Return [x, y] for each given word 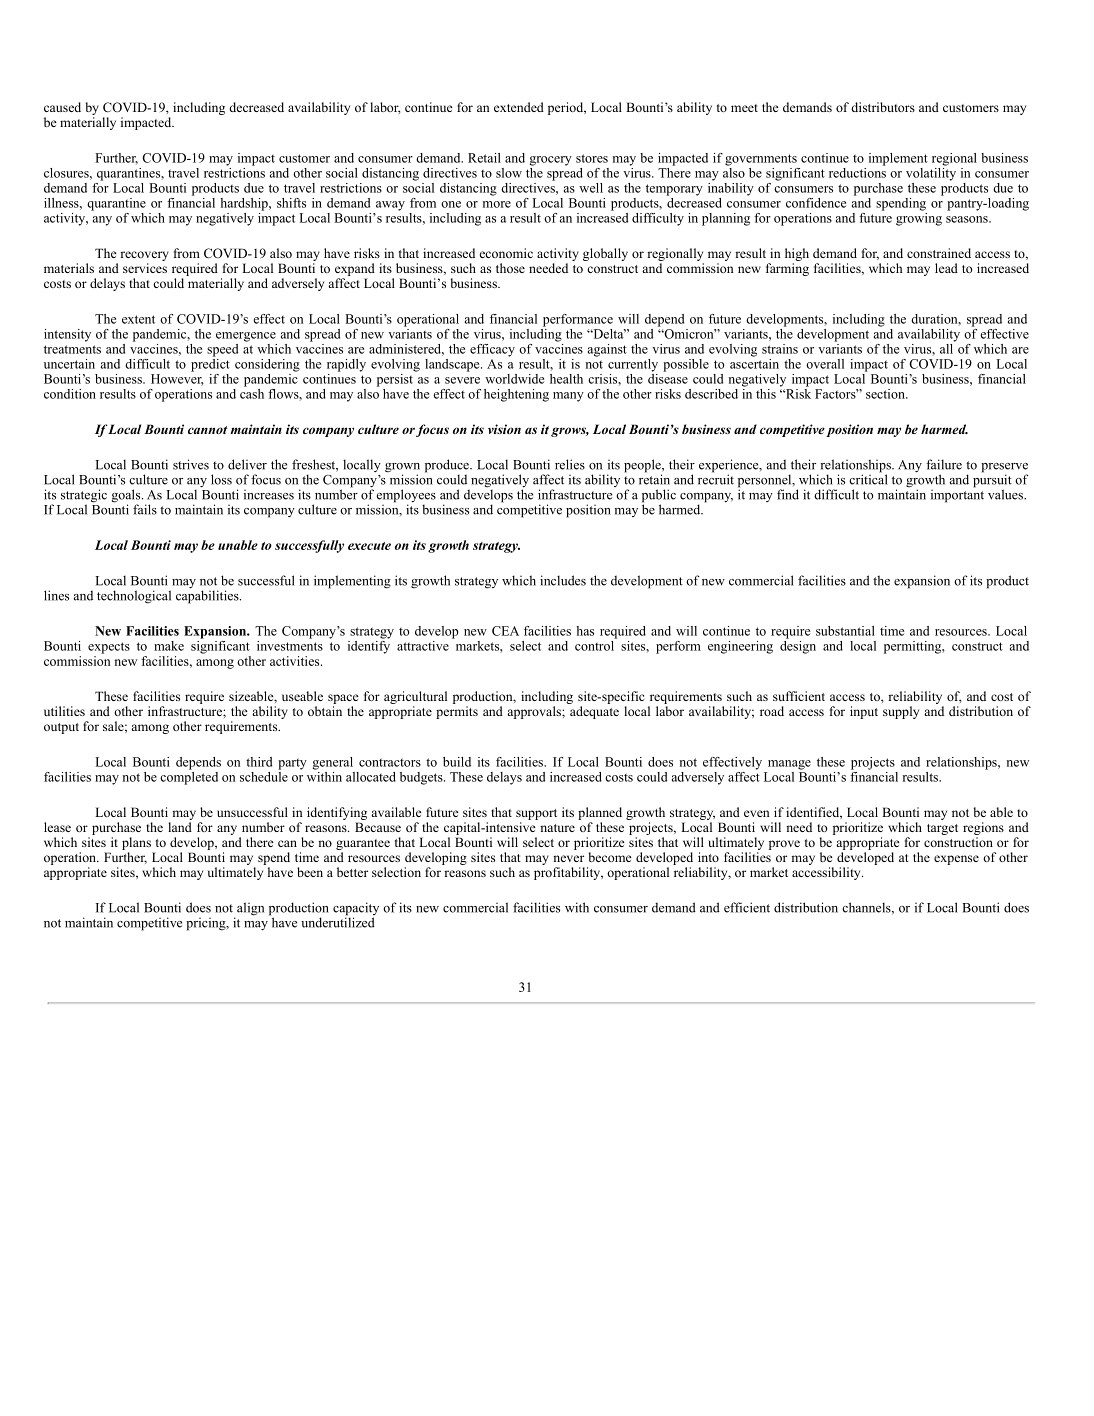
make [169, 646]
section [886, 394]
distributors [883, 107]
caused [62, 107]
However [177, 380]
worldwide [514, 379]
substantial [845, 631]
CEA [505, 631]
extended [519, 107]
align [250, 909]
